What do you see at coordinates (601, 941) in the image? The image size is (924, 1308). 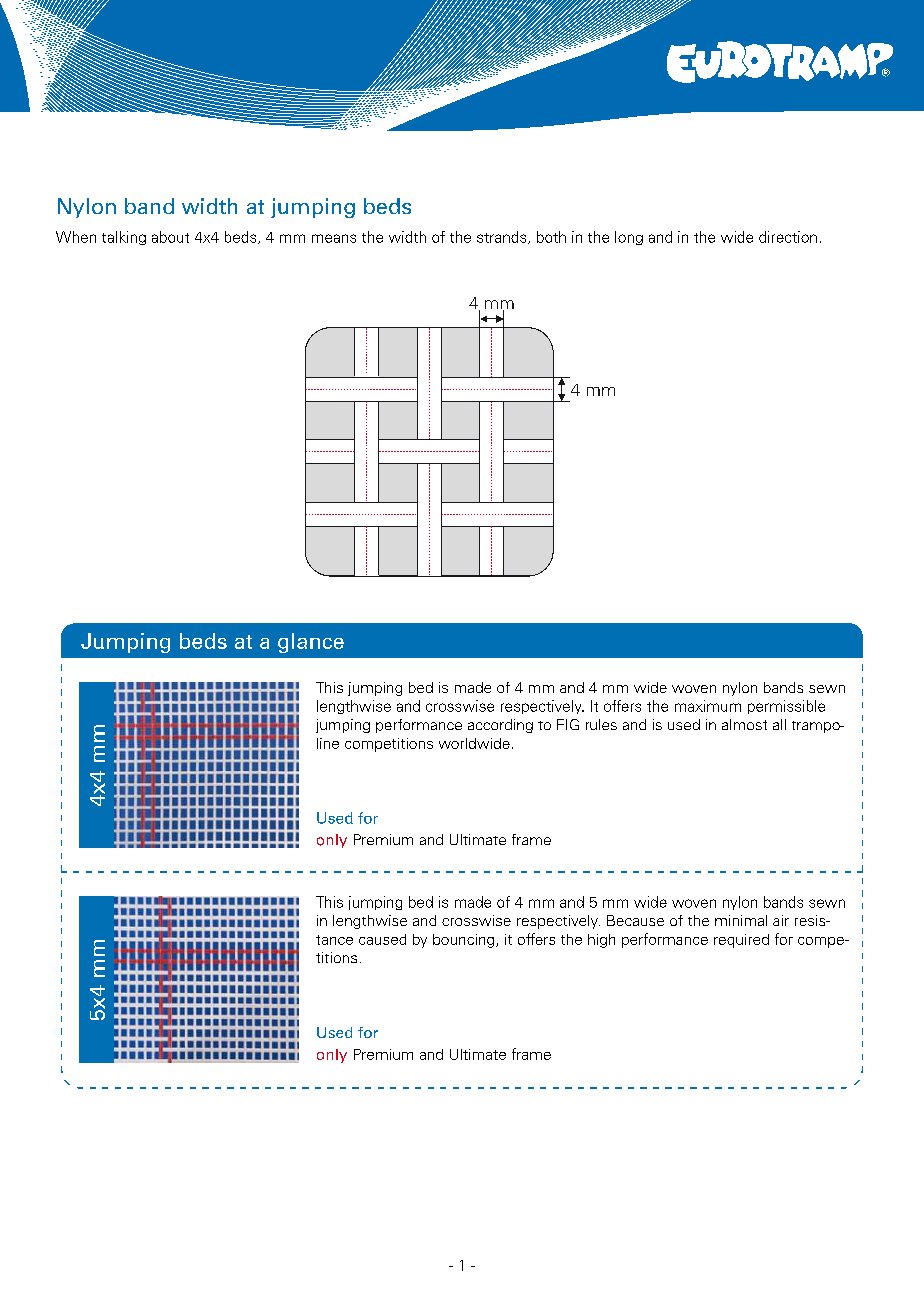 I see `high` at bounding box center [601, 941].
